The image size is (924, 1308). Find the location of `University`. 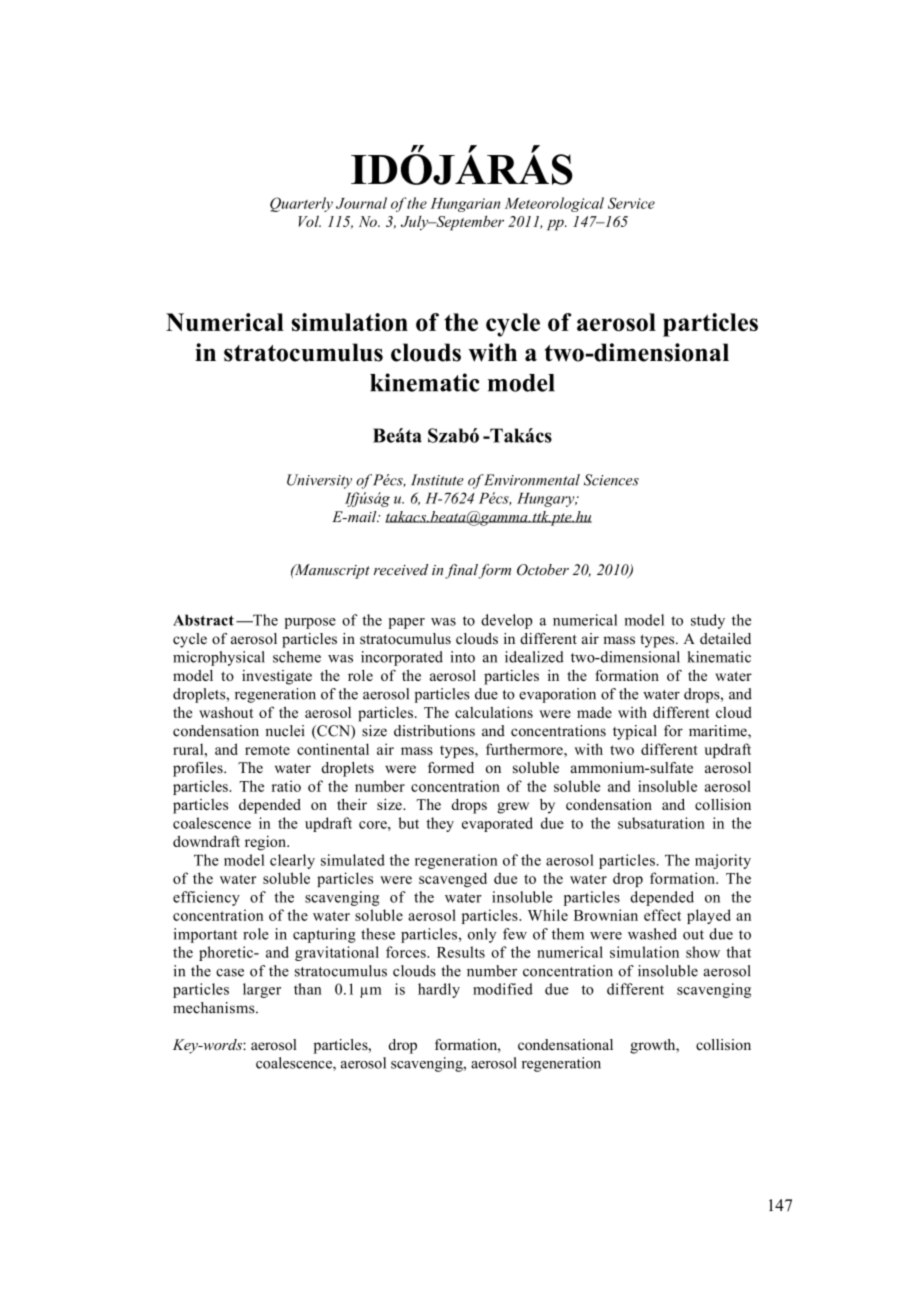

University is located at coordinates (319, 481).
